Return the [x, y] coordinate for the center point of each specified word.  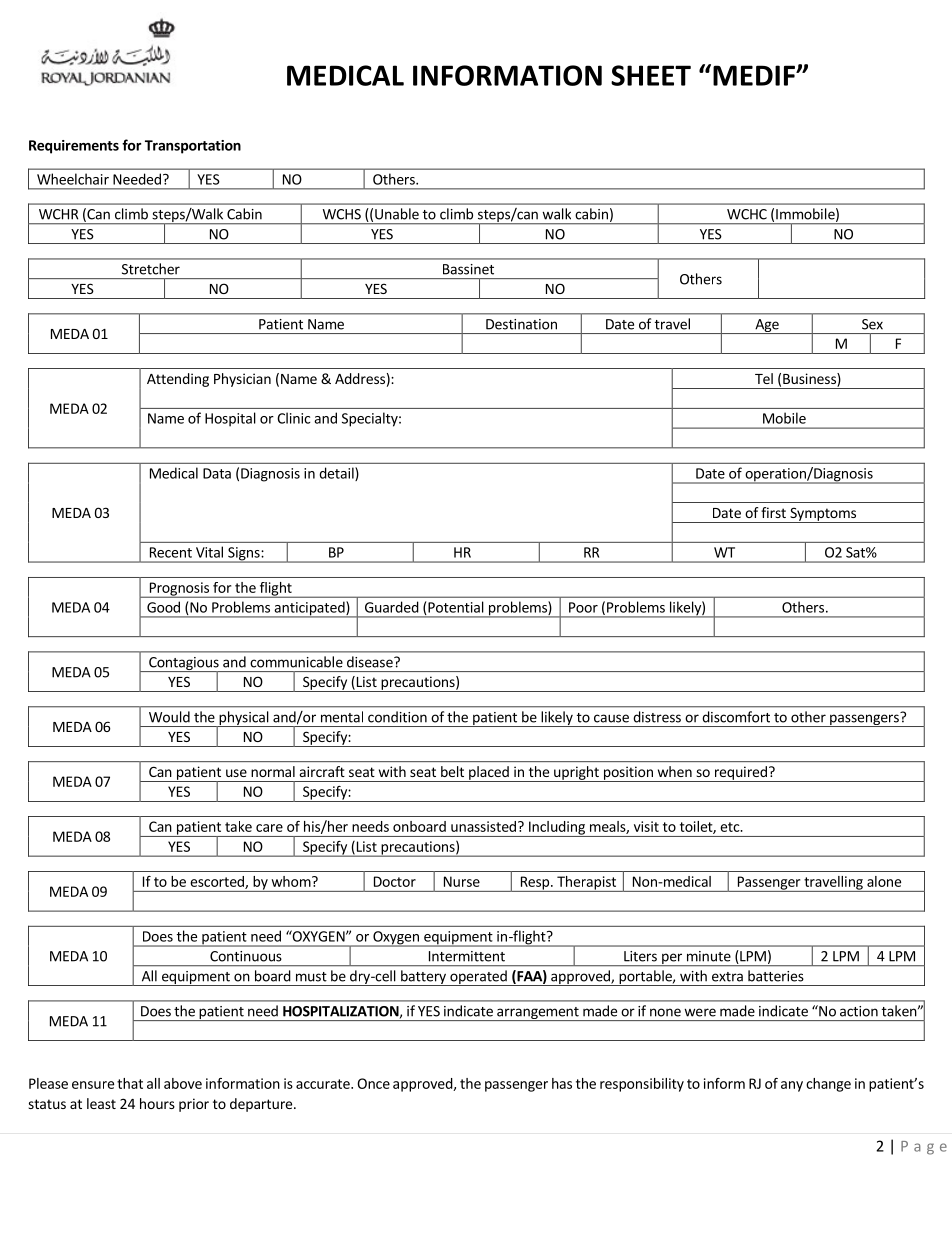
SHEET [651, 75]
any [792, 1086]
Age [767, 326]
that [130, 1083]
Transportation [193, 147]
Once [373, 1083]
